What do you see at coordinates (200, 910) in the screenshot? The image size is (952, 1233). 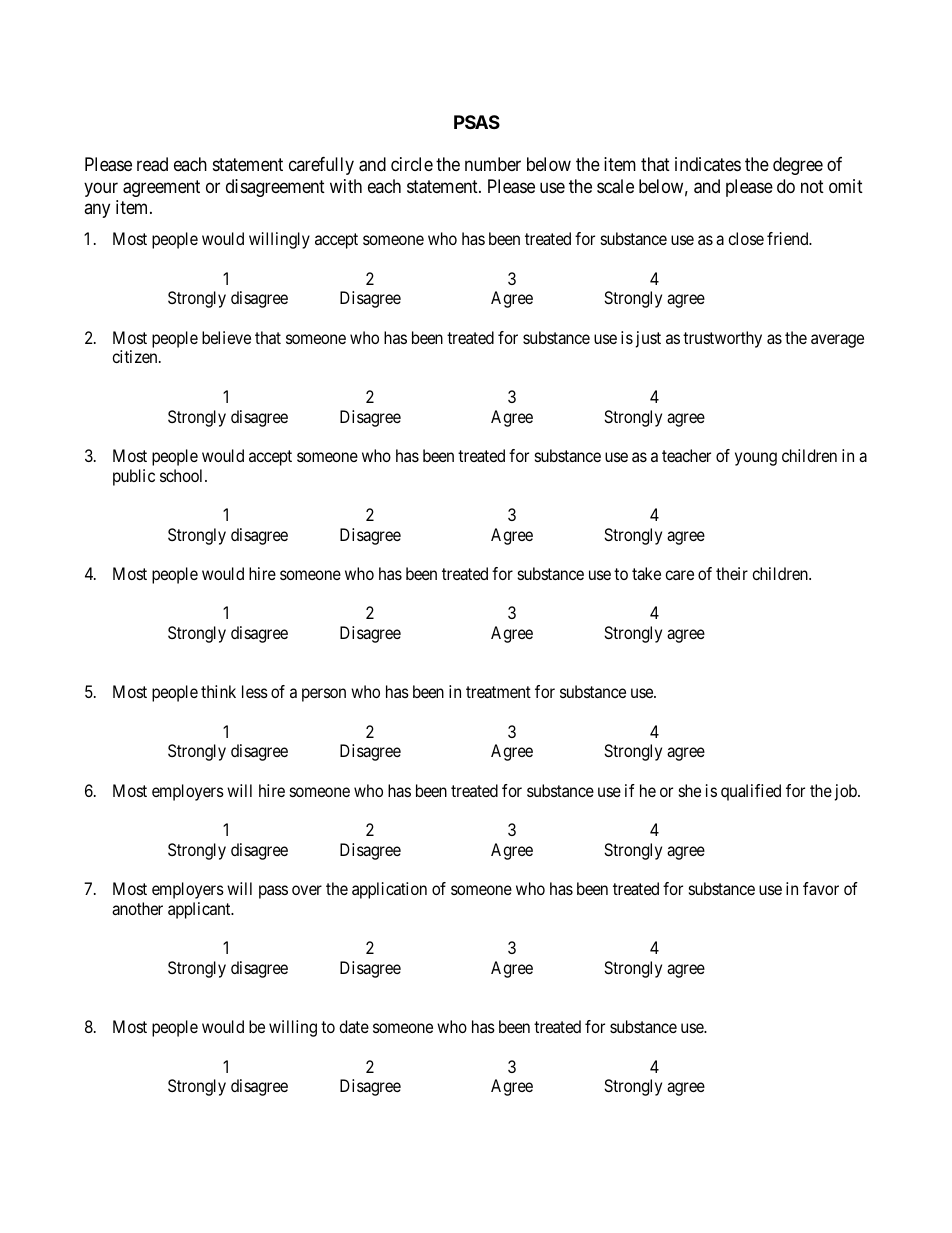 I see `applicant` at bounding box center [200, 910].
